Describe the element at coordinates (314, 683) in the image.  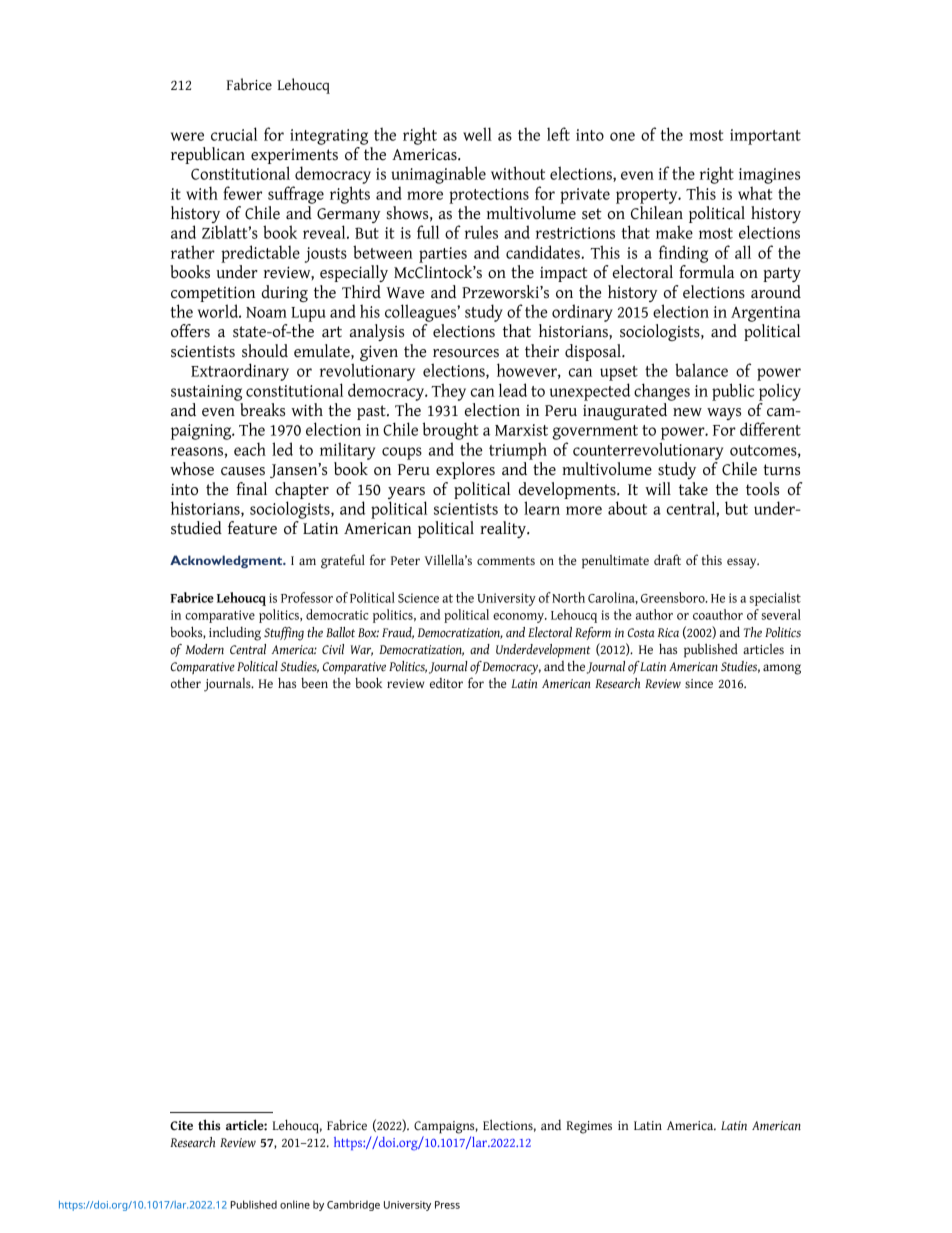
I see `been` at that location.
